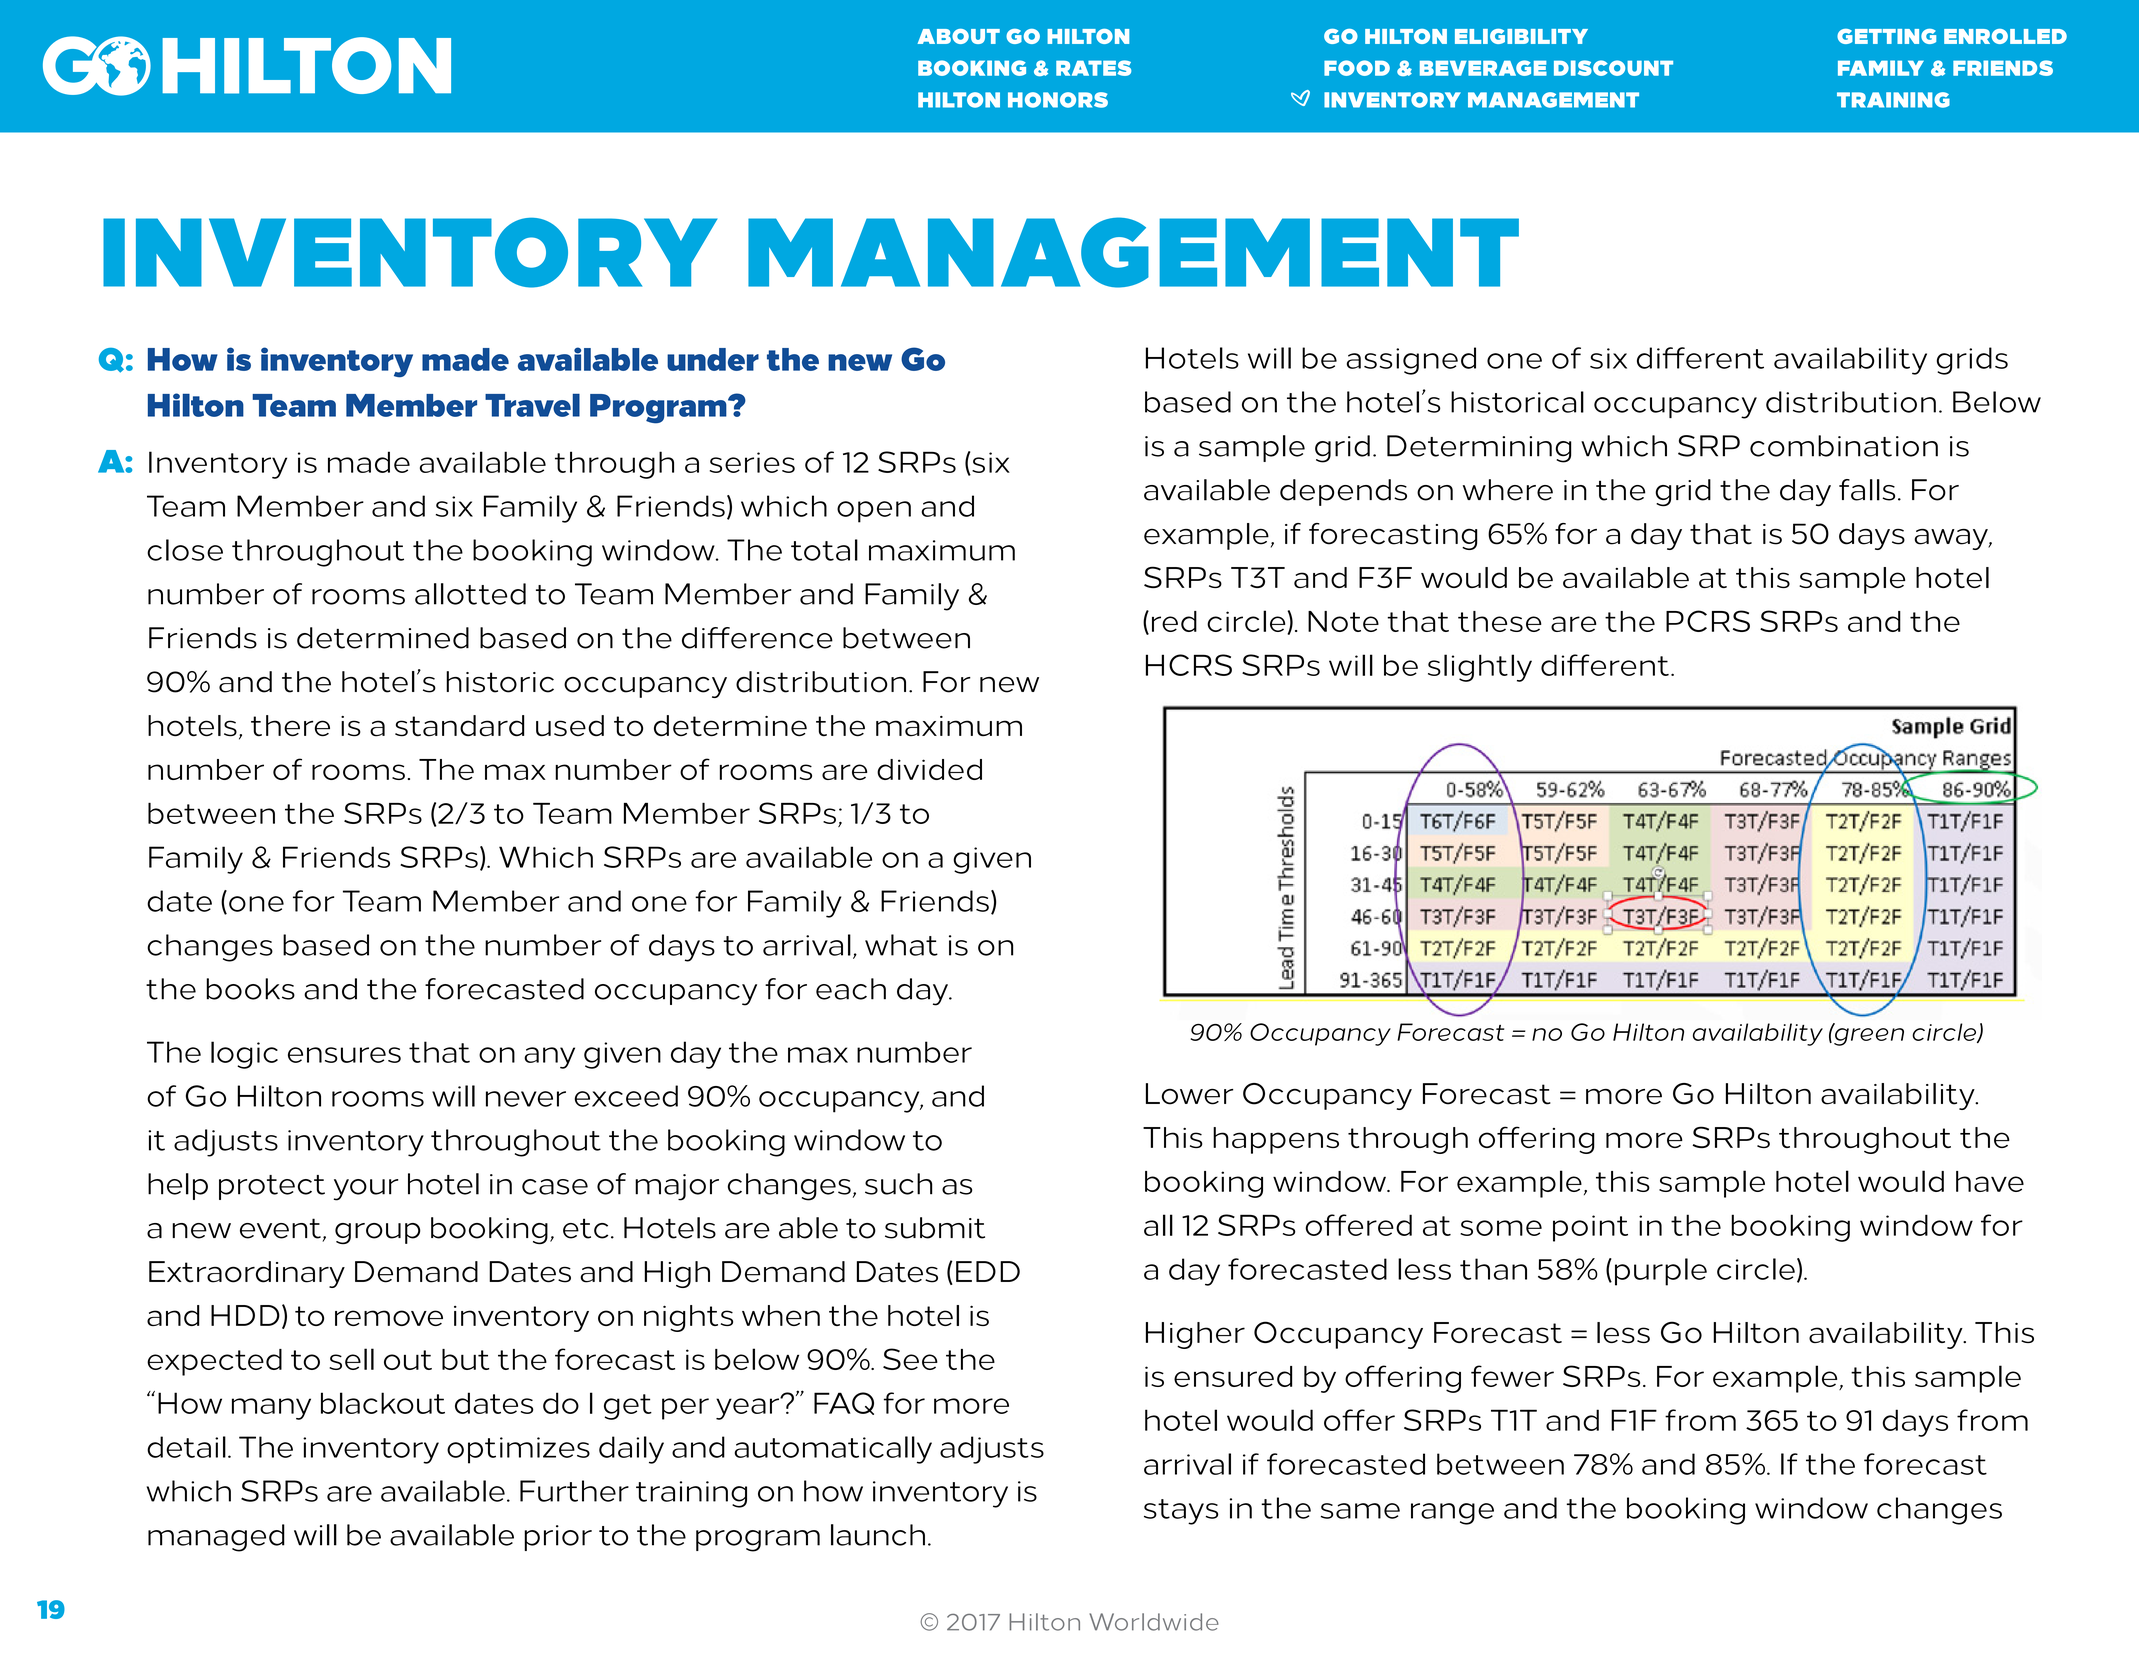 The width and height of the document is (2139, 1653). Describe the element at coordinates (959, 36) in the document. I see `ABOUT` at that location.
